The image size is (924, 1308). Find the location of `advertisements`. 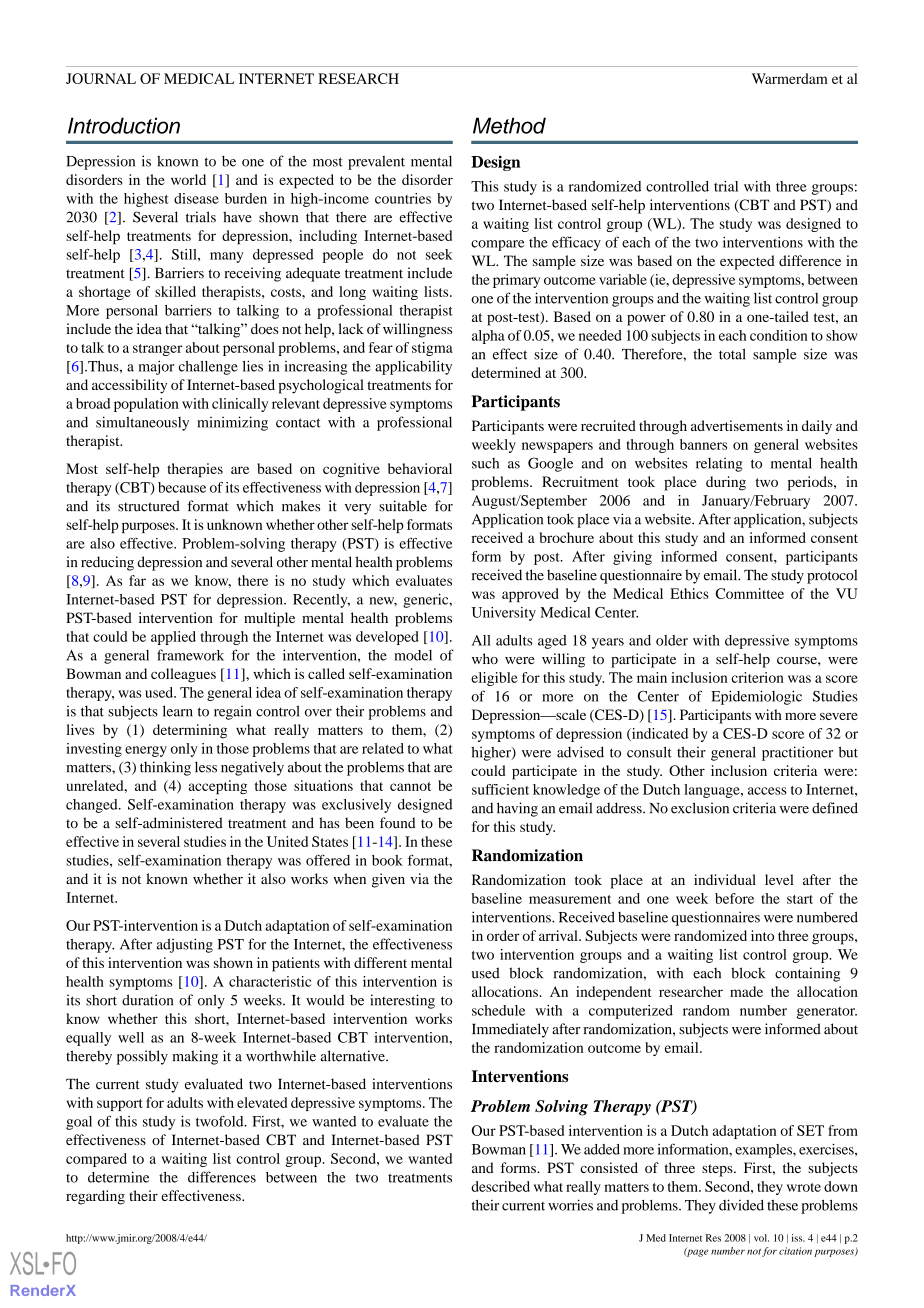

advertisements is located at coordinates (737, 425).
